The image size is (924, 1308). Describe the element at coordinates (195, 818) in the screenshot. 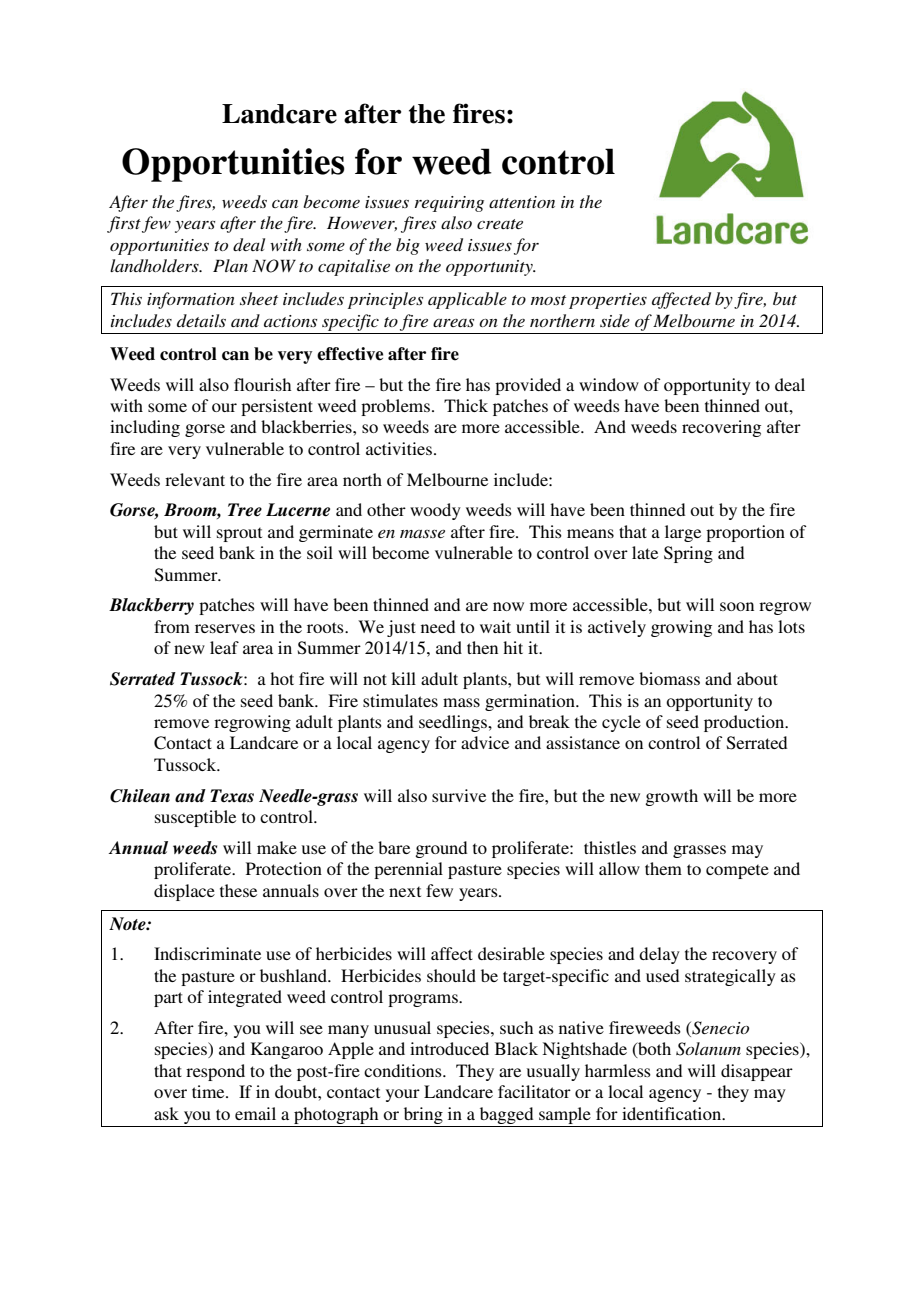

I see `susceptible` at that location.
